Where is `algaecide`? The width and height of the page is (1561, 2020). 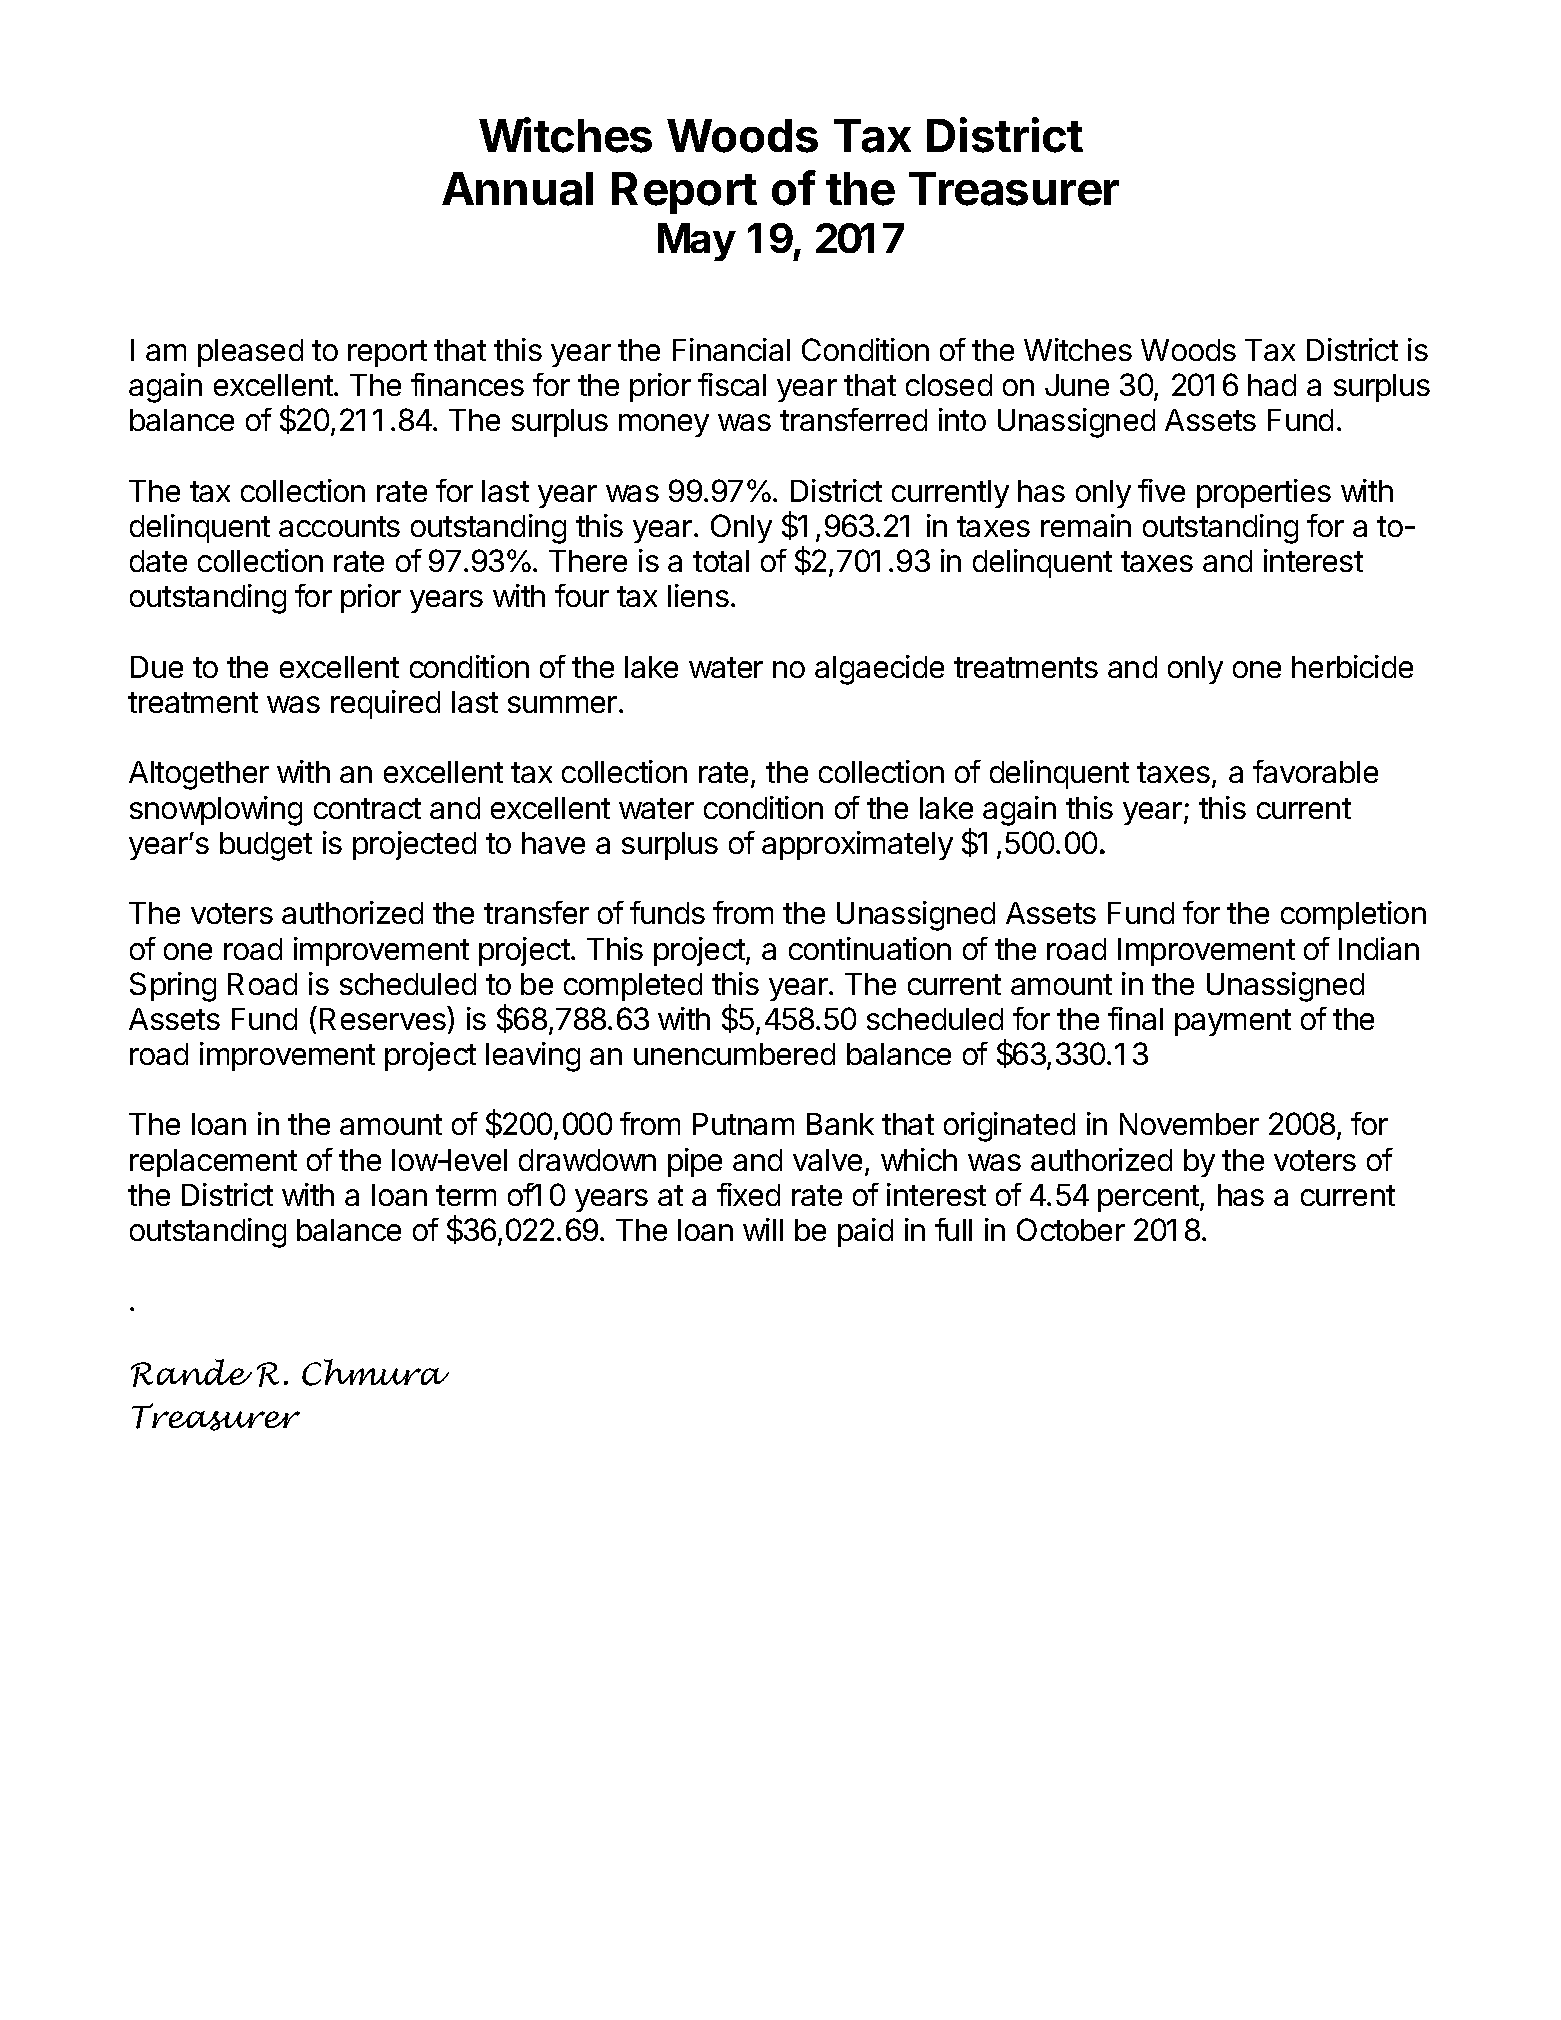 algaecide is located at coordinates (879, 670).
